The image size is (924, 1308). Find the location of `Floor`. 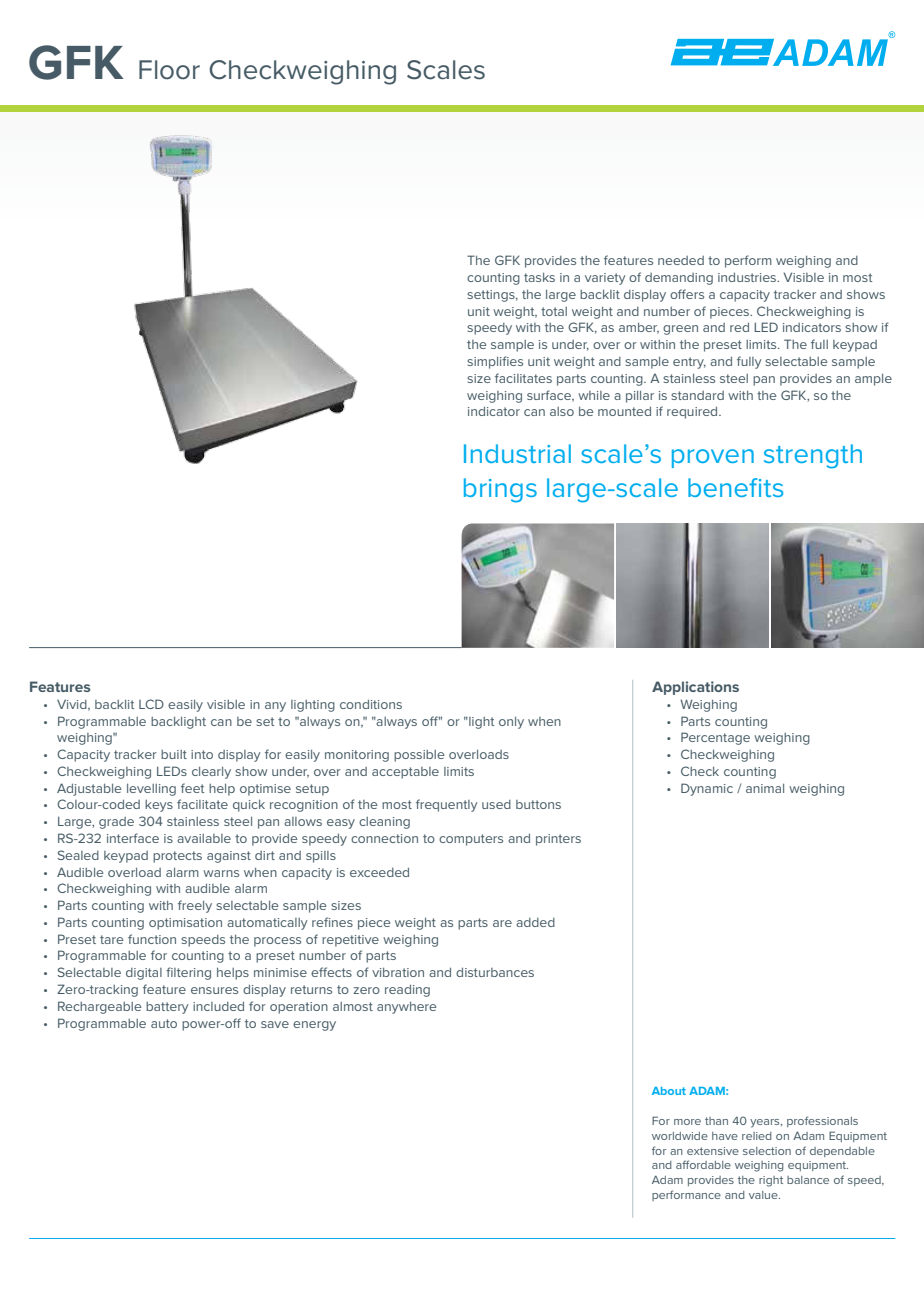

Floor is located at coordinates (169, 70).
